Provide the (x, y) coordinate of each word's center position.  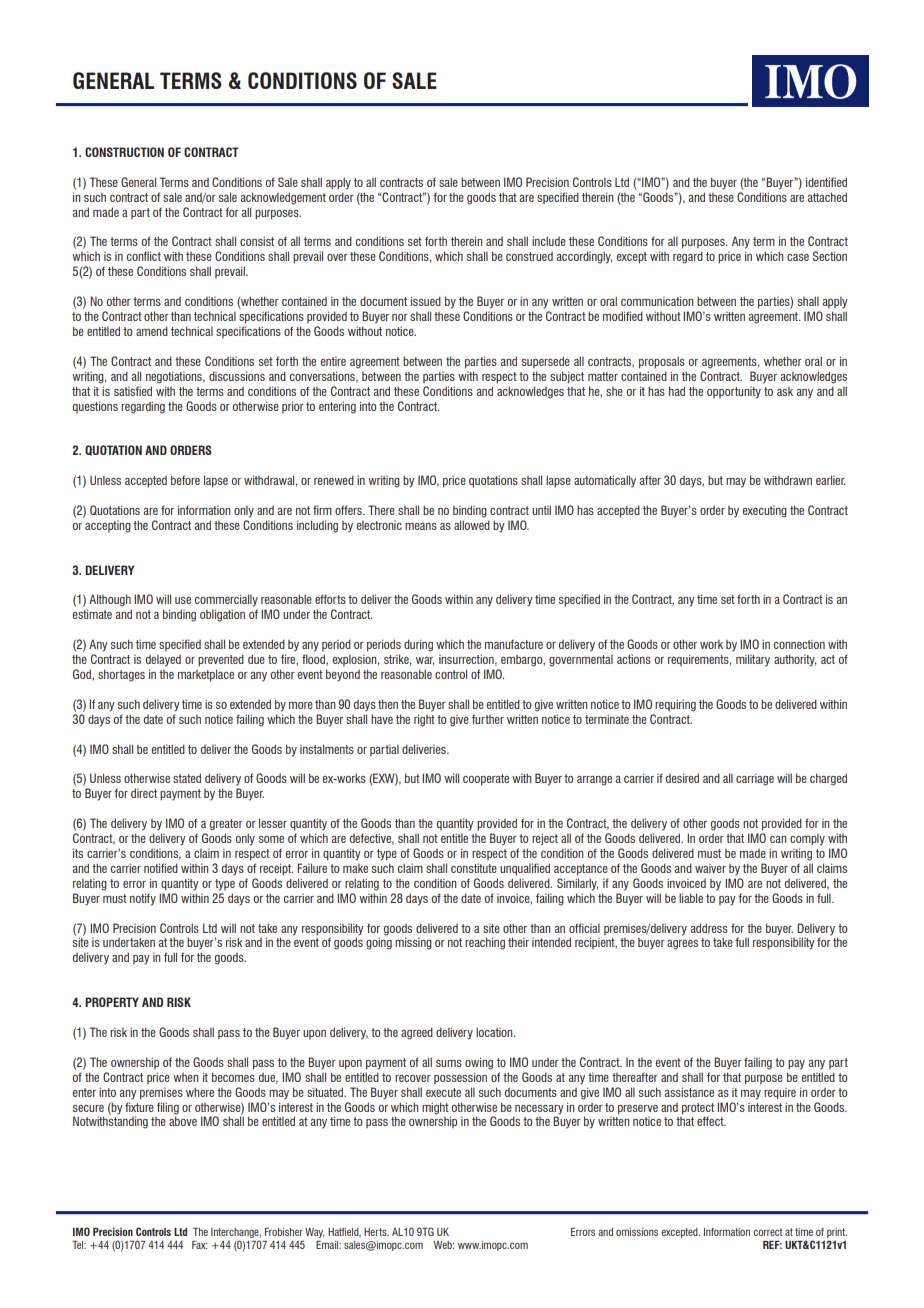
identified (826, 182)
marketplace (206, 675)
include (549, 241)
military (753, 660)
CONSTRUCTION (124, 152)
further (488, 719)
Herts (376, 1232)
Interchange (236, 1233)
